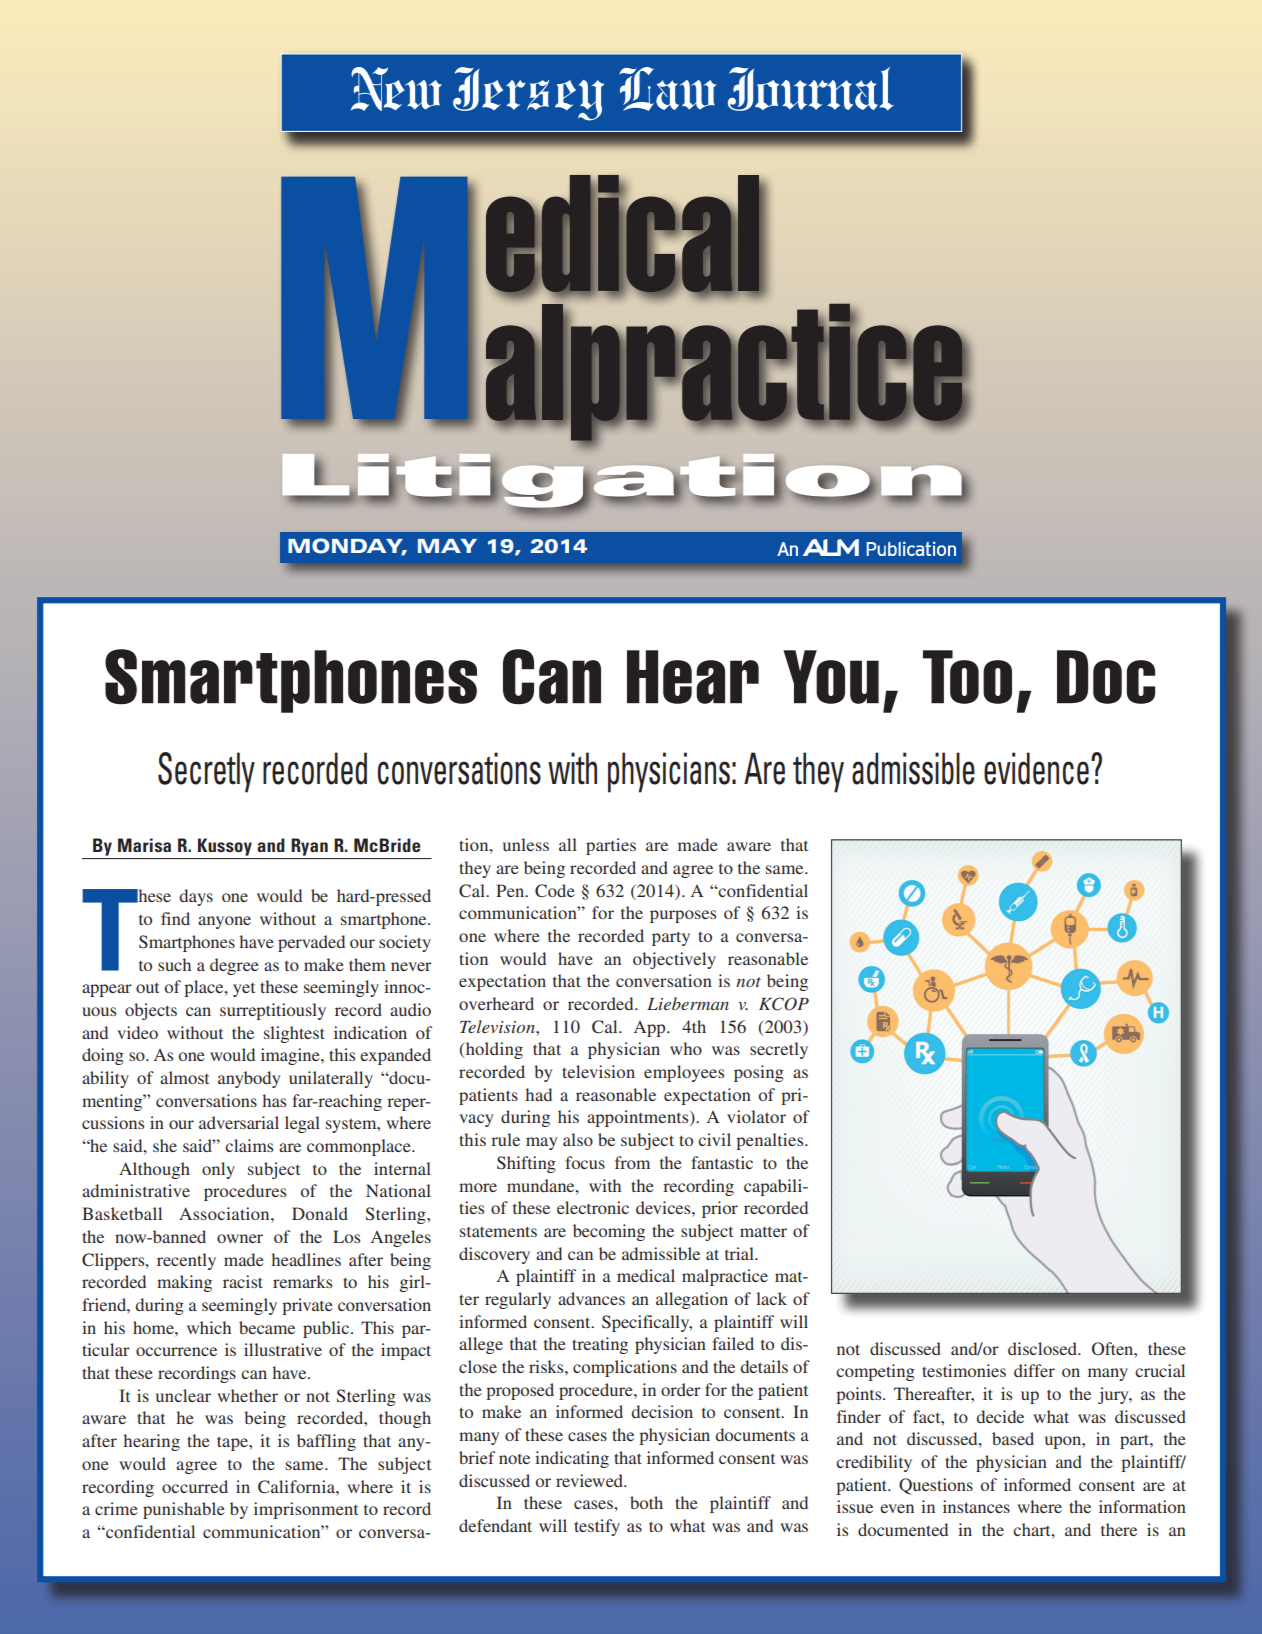 Image resolution: width=1262 pixels, height=1634 pixels. Describe the element at coordinates (667, 89) in the screenshot. I see `Law` at that location.
